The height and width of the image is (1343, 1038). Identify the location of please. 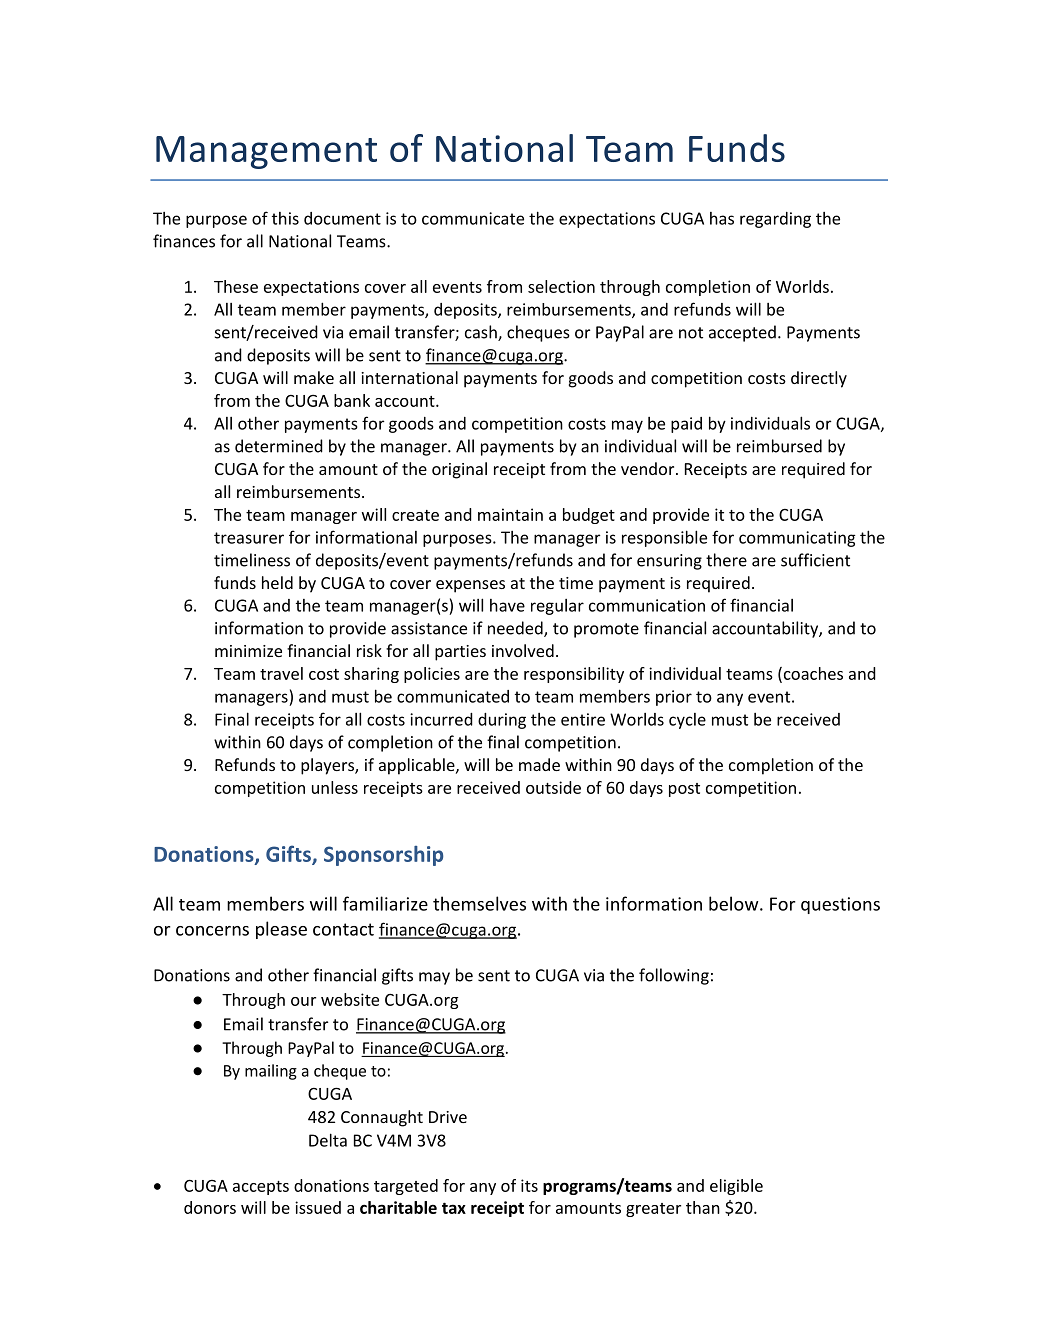
(281, 930).
